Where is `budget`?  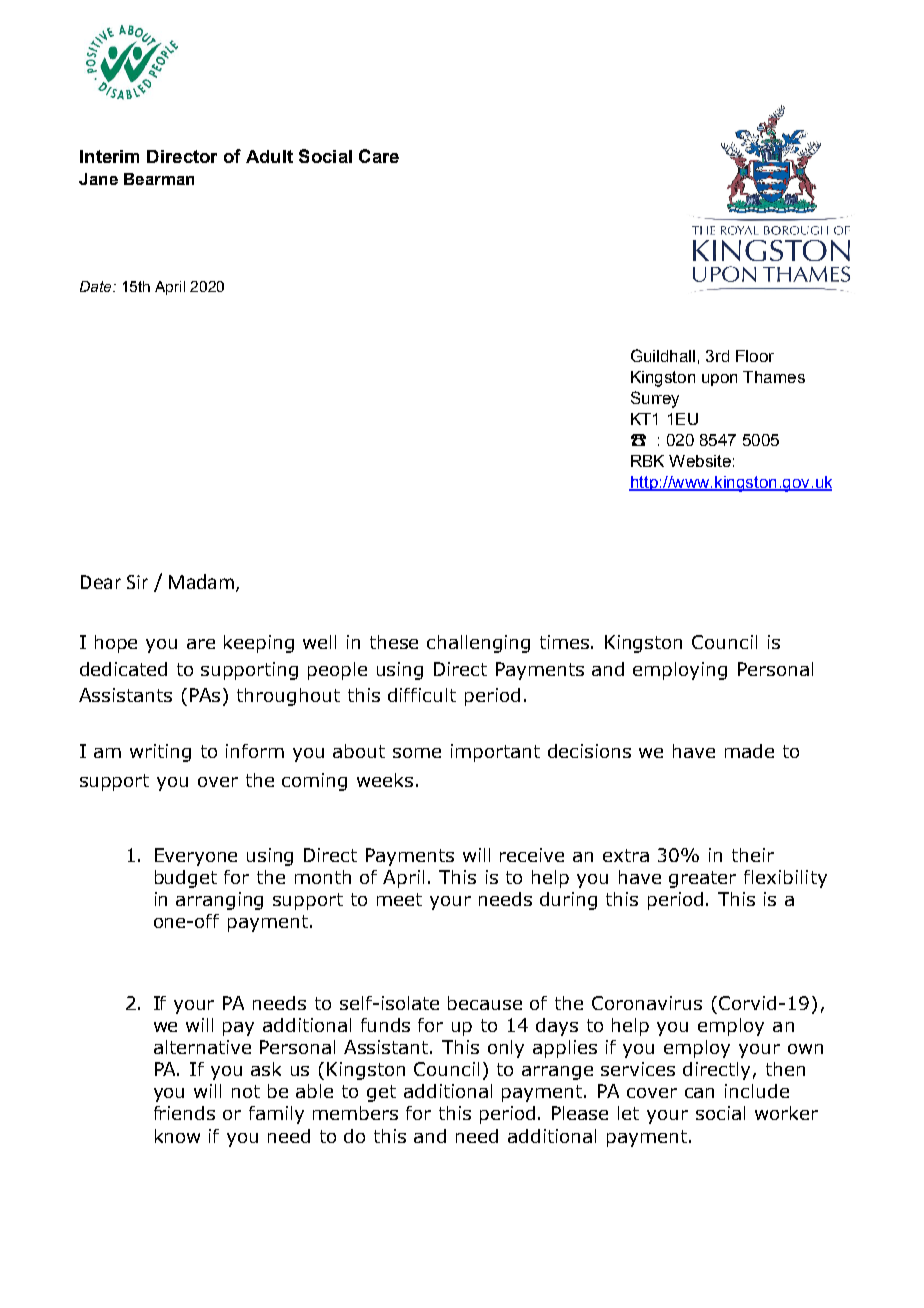
budget is located at coordinates (186, 879).
